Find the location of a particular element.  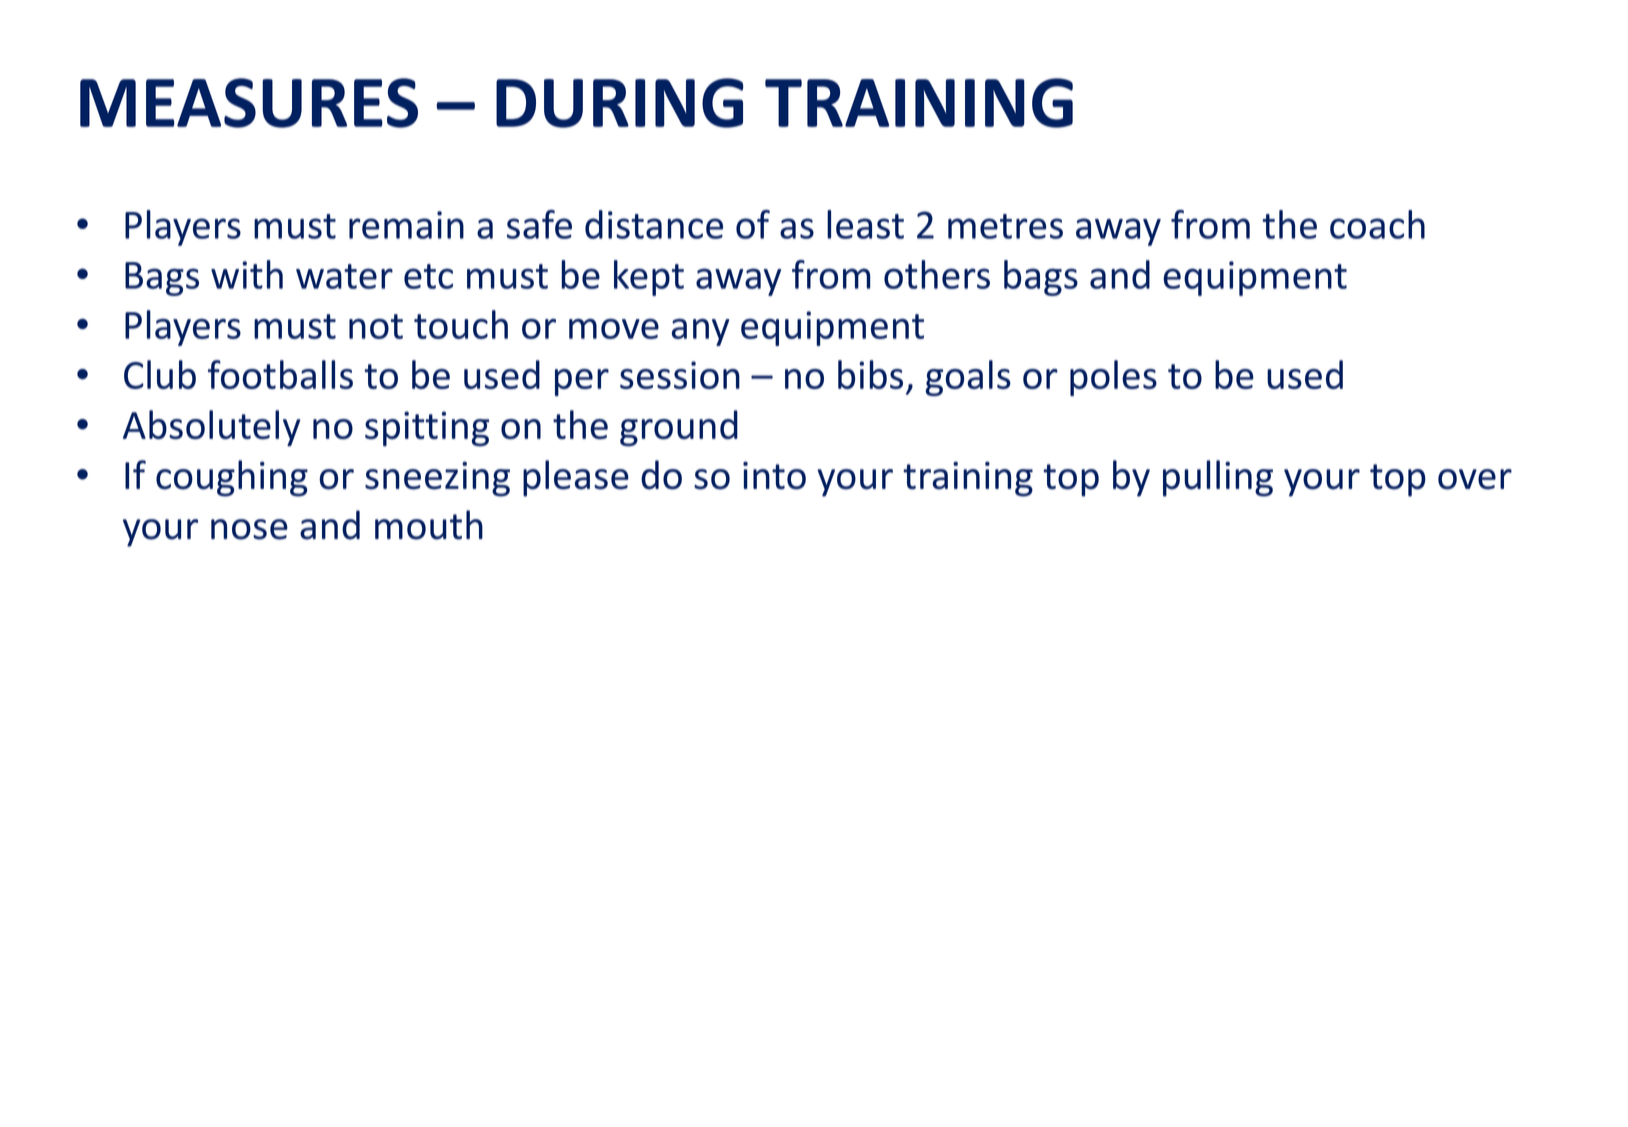

not is located at coordinates (376, 326).
